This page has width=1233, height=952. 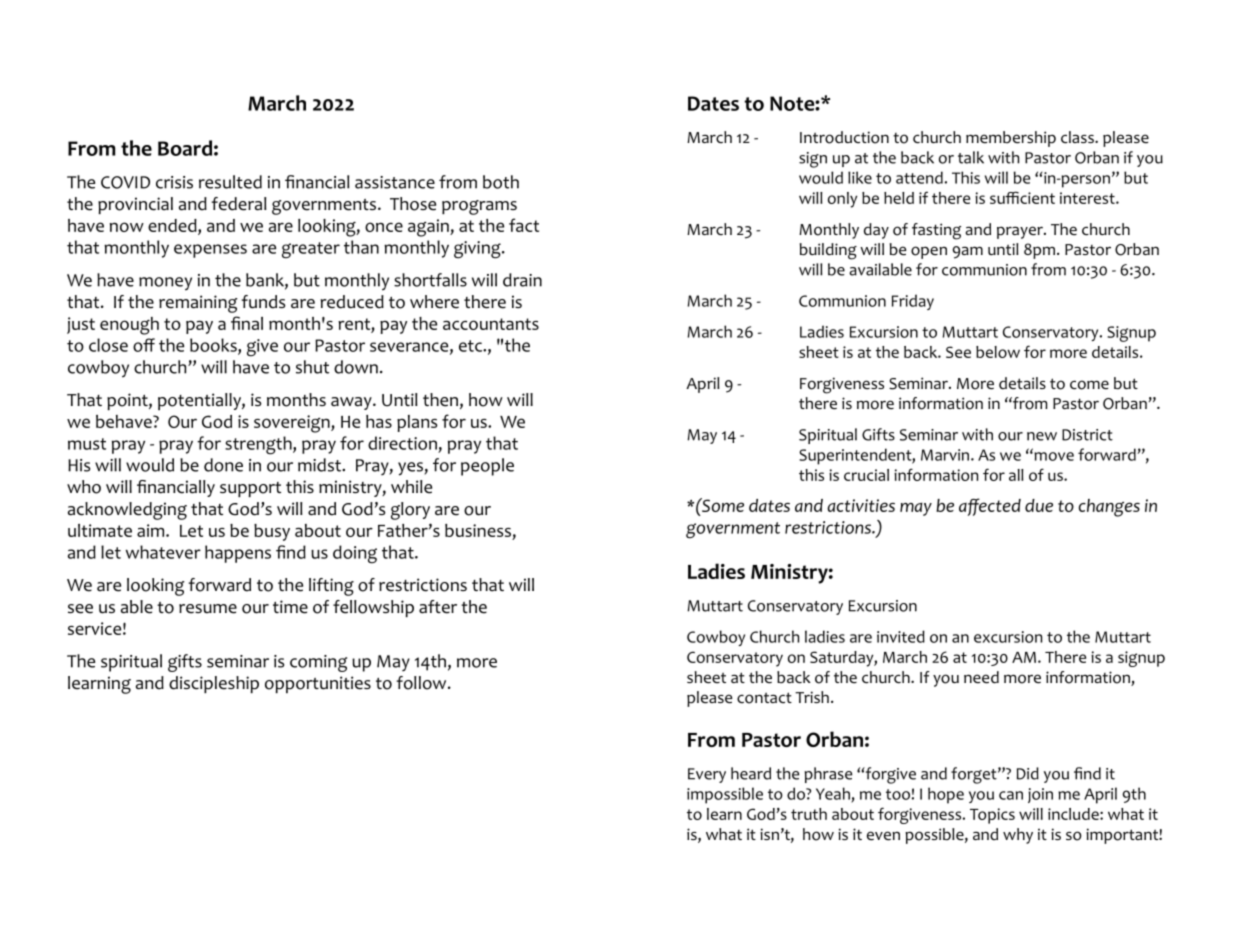 I want to click on Every, so click(x=707, y=775).
